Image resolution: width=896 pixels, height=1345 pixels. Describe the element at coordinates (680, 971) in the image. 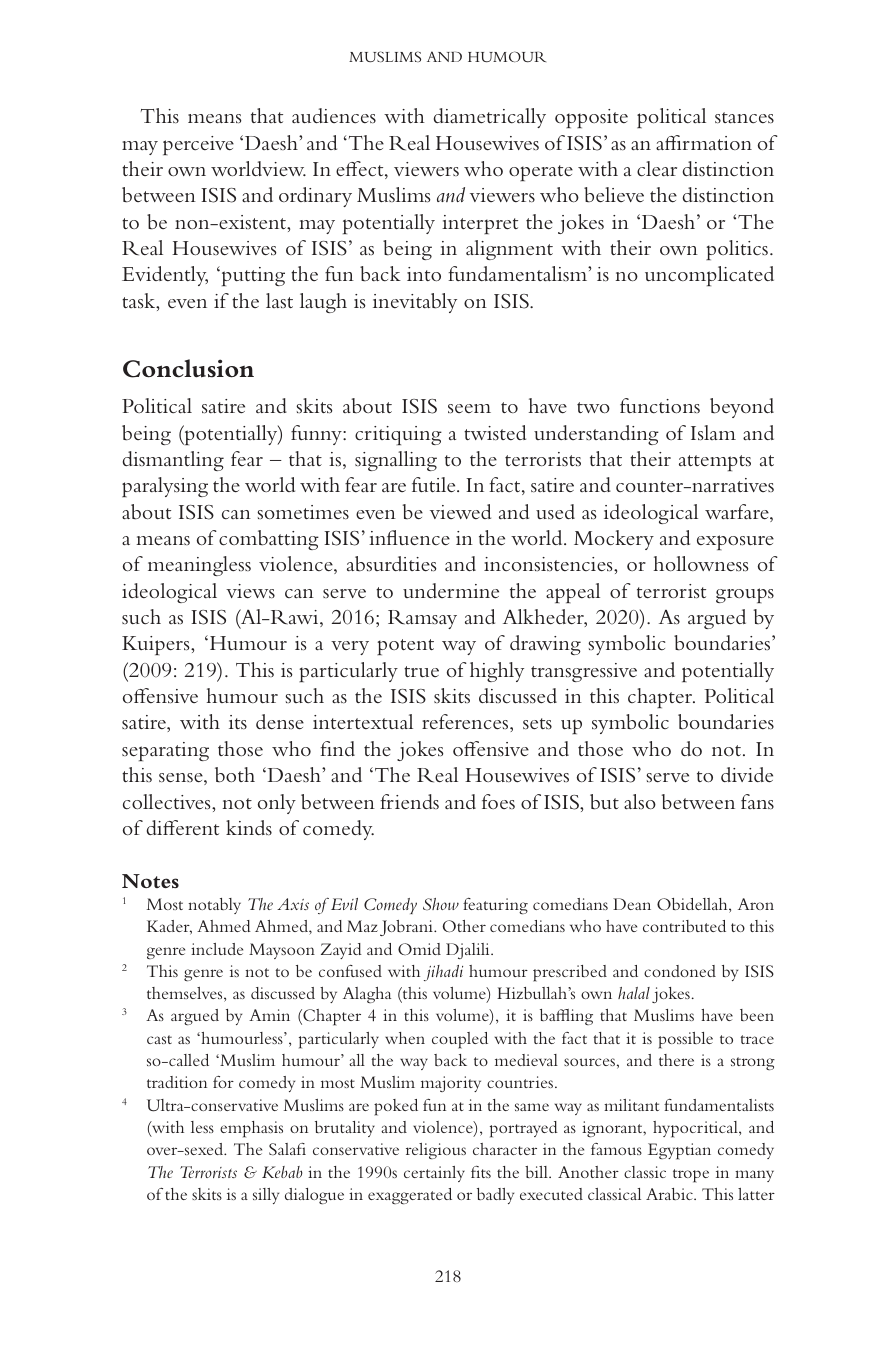

I see `condoned` at that location.
